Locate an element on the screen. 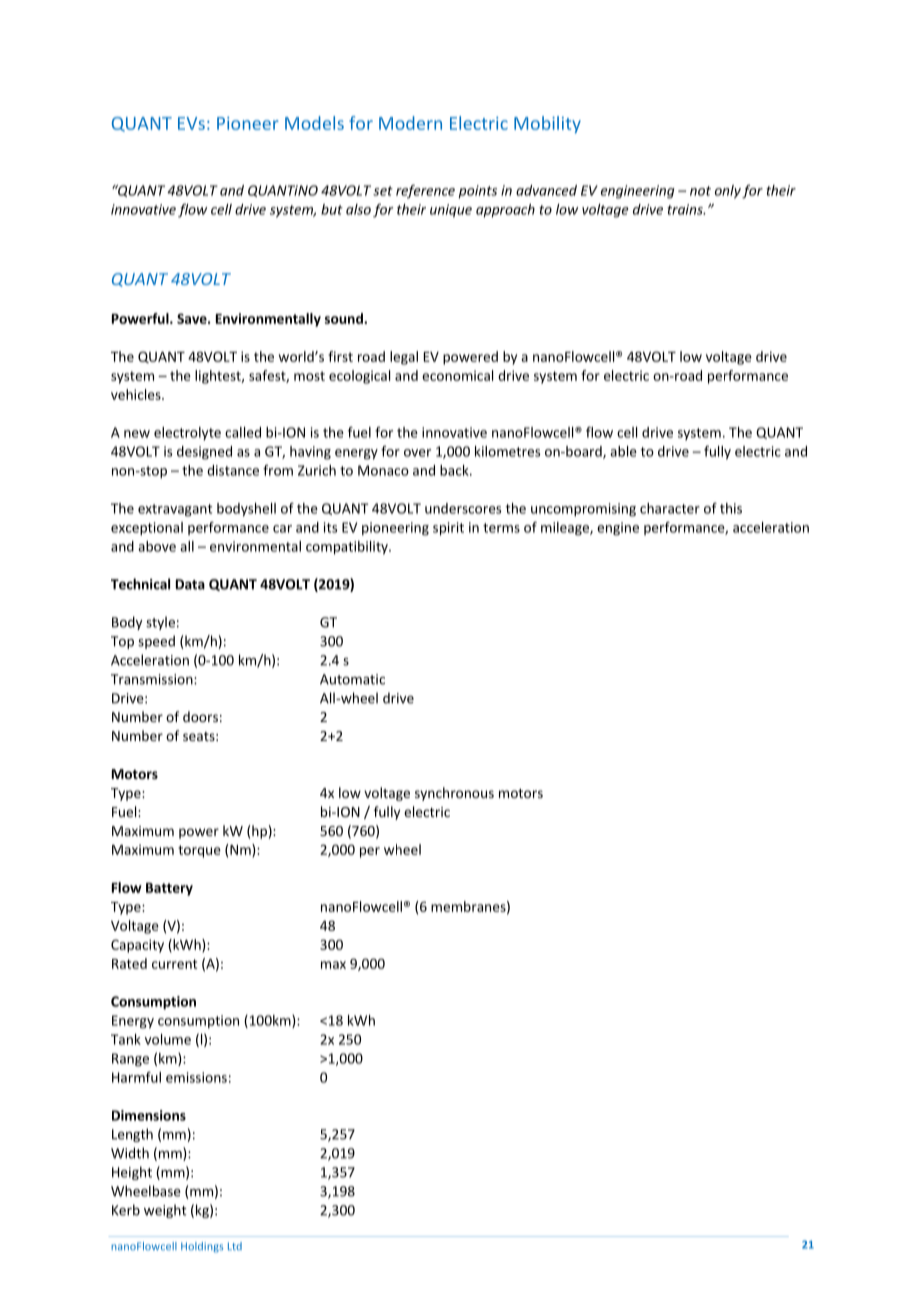  able is located at coordinates (623, 451).
